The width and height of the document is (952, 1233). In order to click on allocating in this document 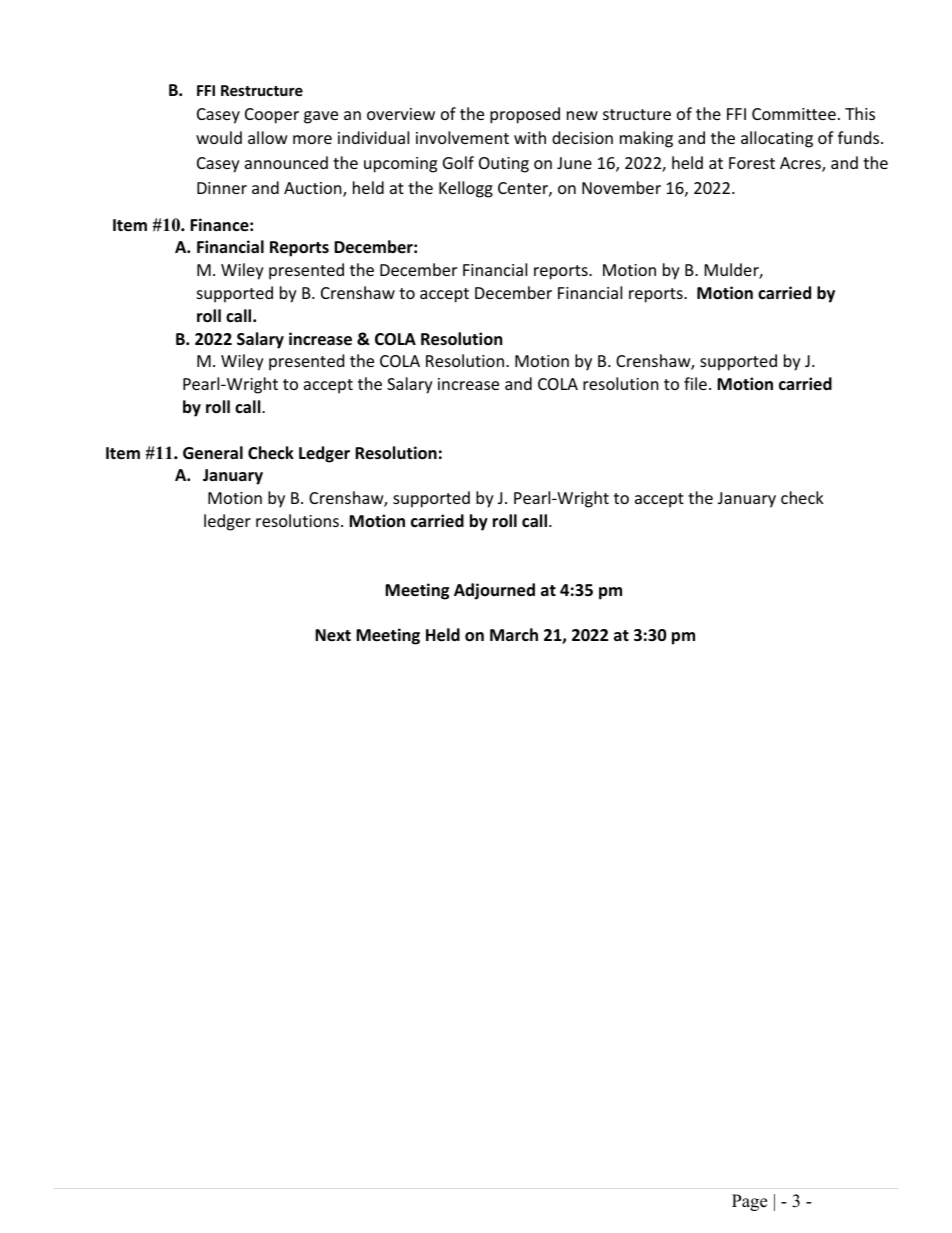, I will do `click(777, 139)`.
